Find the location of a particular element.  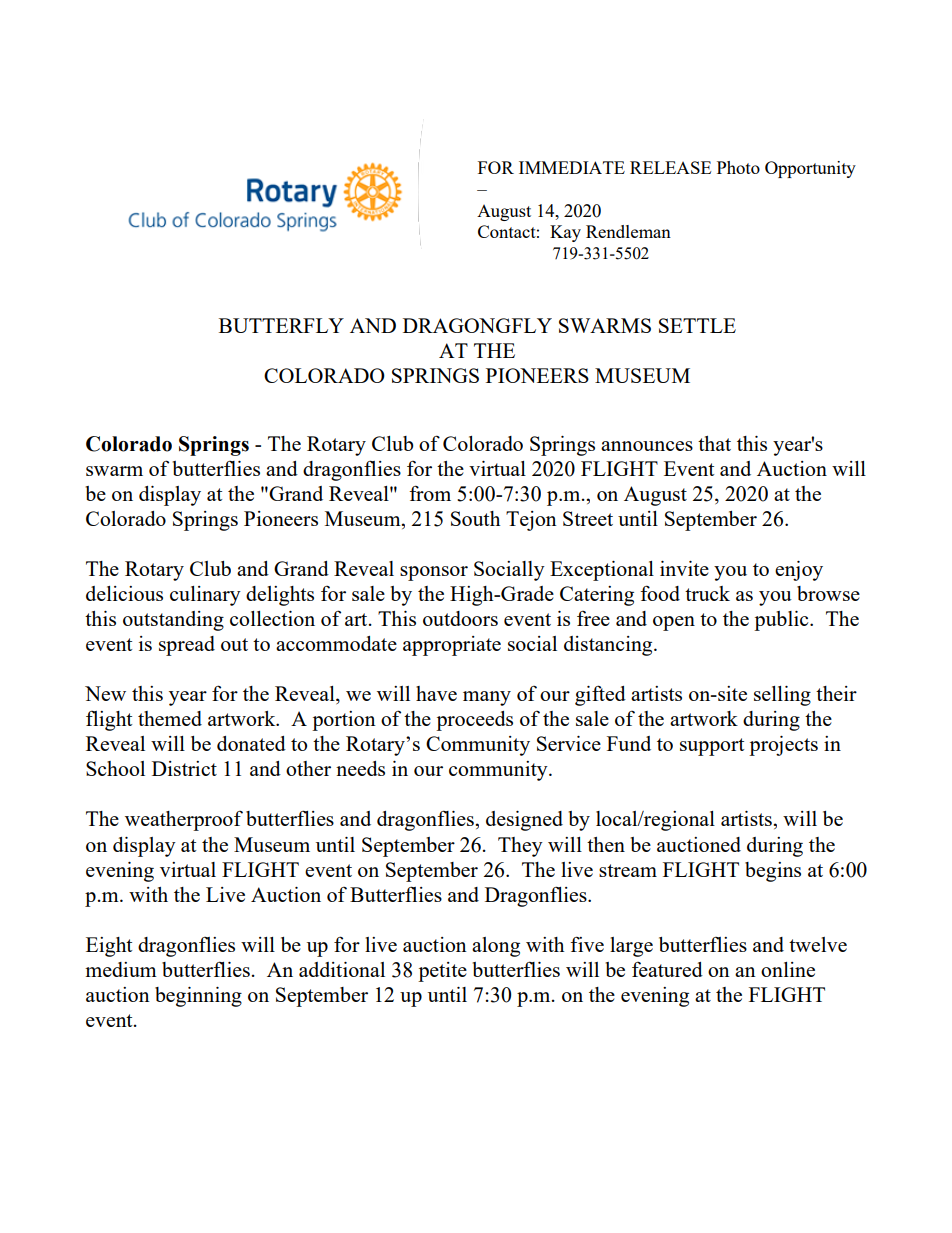

sponsor is located at coordinates (434, 573).
